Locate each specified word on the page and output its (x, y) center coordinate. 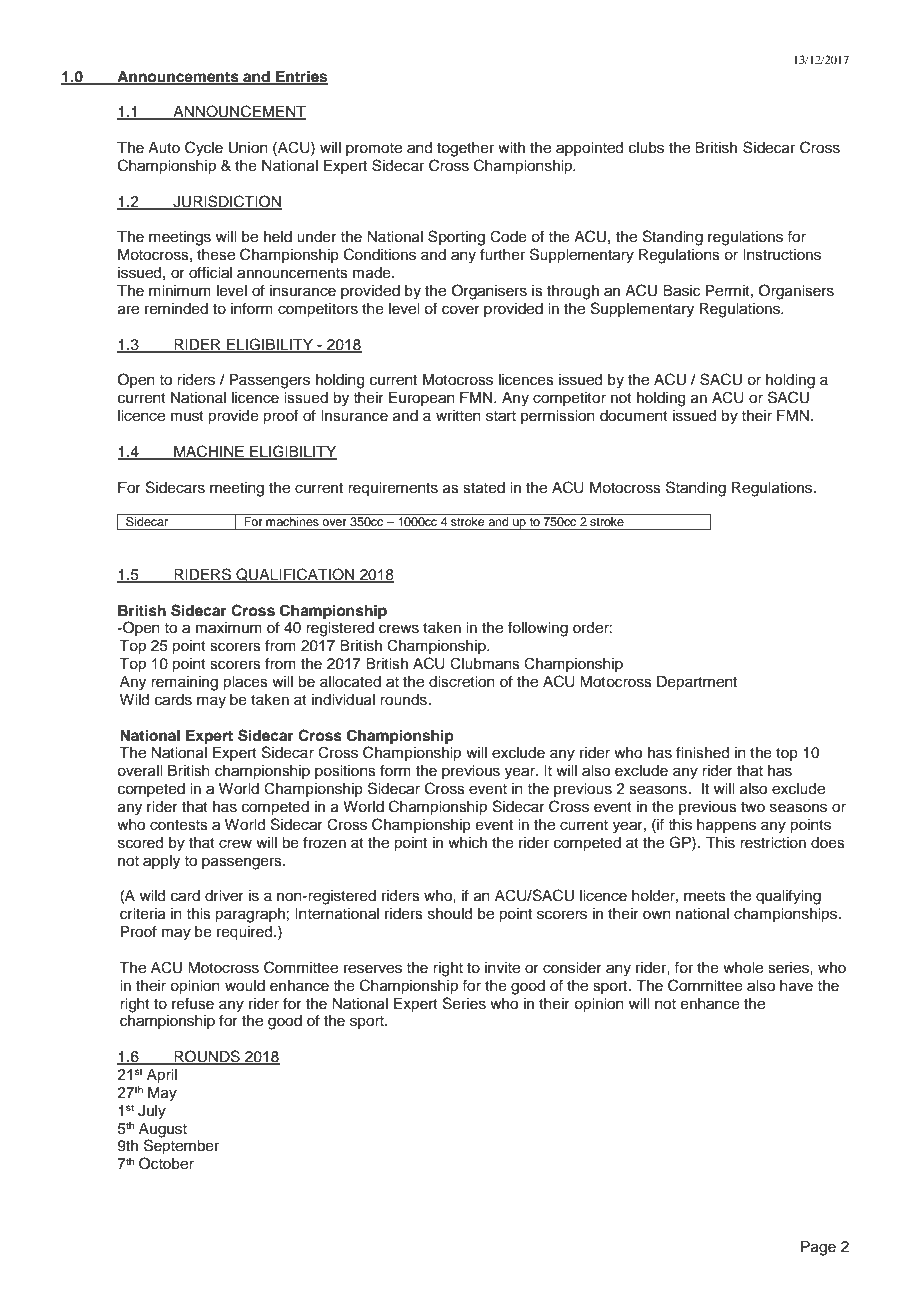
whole (743, 968)
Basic (681, 291)
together (465, 149)
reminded (176, 309)
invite (502, 968)
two (753, 807)
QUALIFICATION (295, 575)
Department (697, 683)
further (502, 254)
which (467, 843)
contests (179, 825)
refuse (193, 1003)
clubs (646, 148)
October (166, 1163)
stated (484, 488)
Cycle (204, 149)
